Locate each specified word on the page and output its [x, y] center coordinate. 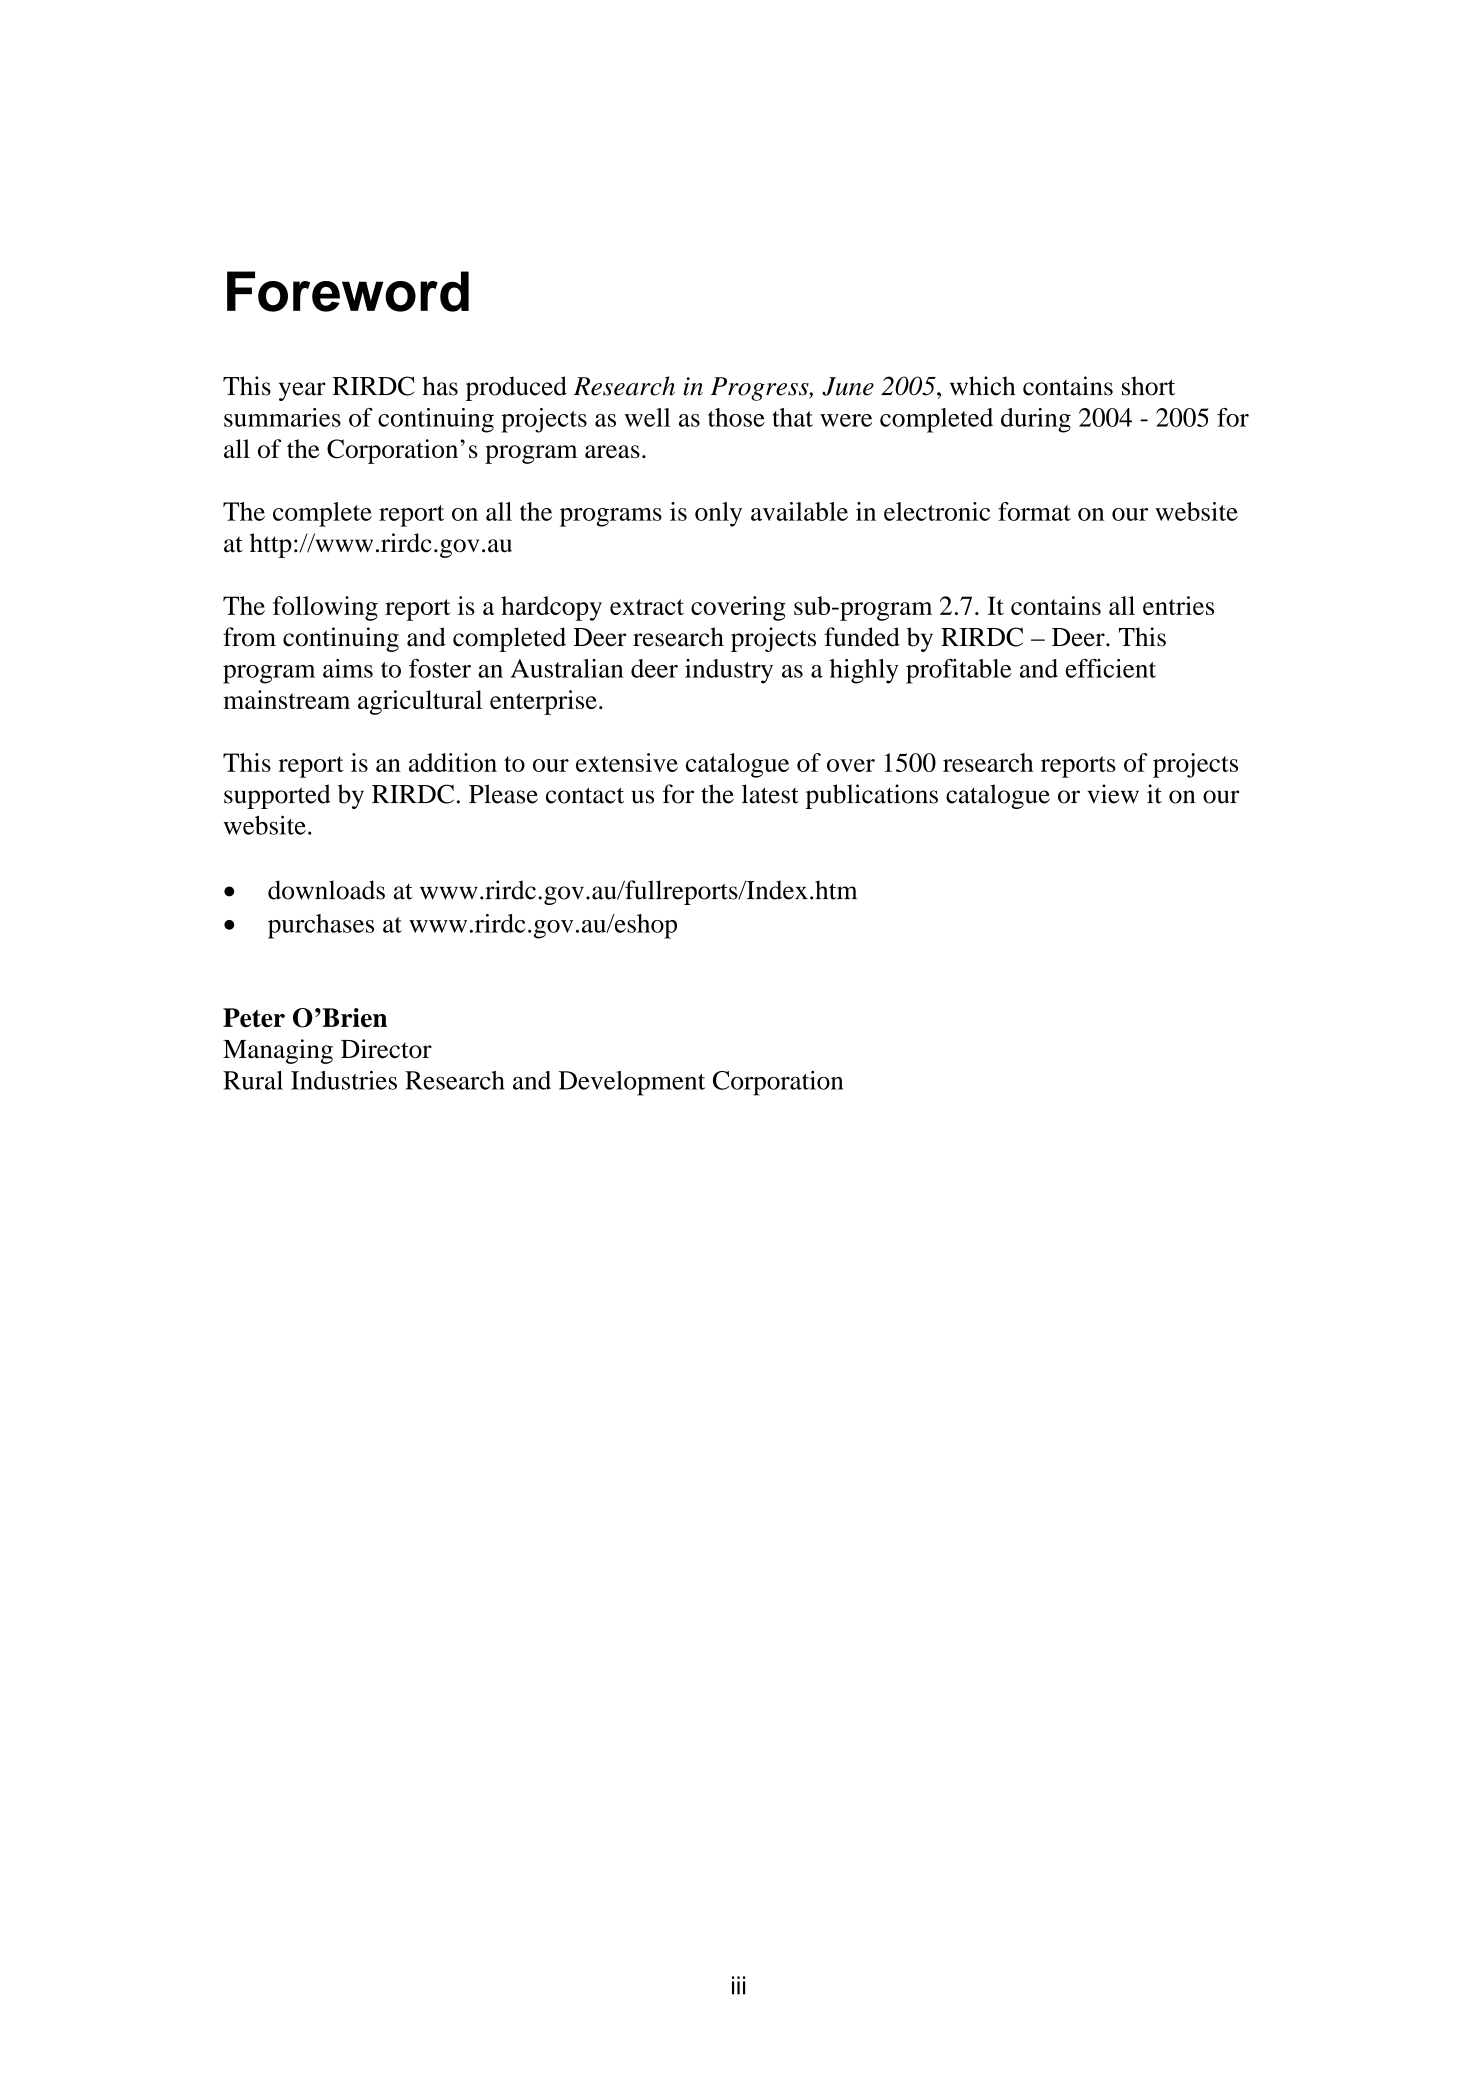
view [1113, 794]
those [736, 417]
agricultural [420, 702]
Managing [278, 1051]
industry [729, 671]
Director [386, 1049]
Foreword [348, 291]
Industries [344, 1080]
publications [872, 796]
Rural [253, 1080]
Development [632, 1083]
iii [738, 1985]
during [1036, 420]
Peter [254, 1017]
